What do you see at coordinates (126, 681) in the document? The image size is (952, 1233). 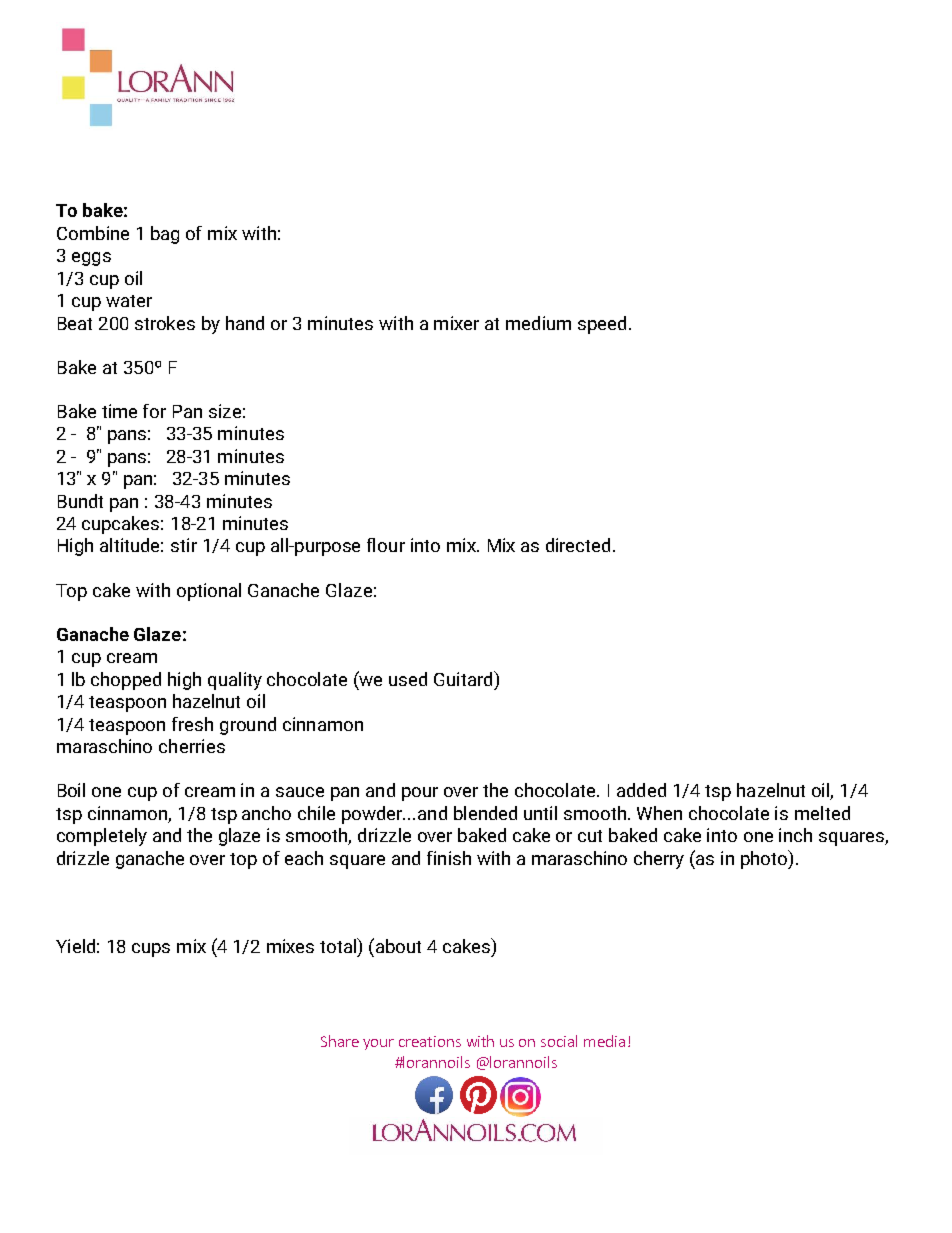 I see `chopped` at bounding box center [126, 681].
